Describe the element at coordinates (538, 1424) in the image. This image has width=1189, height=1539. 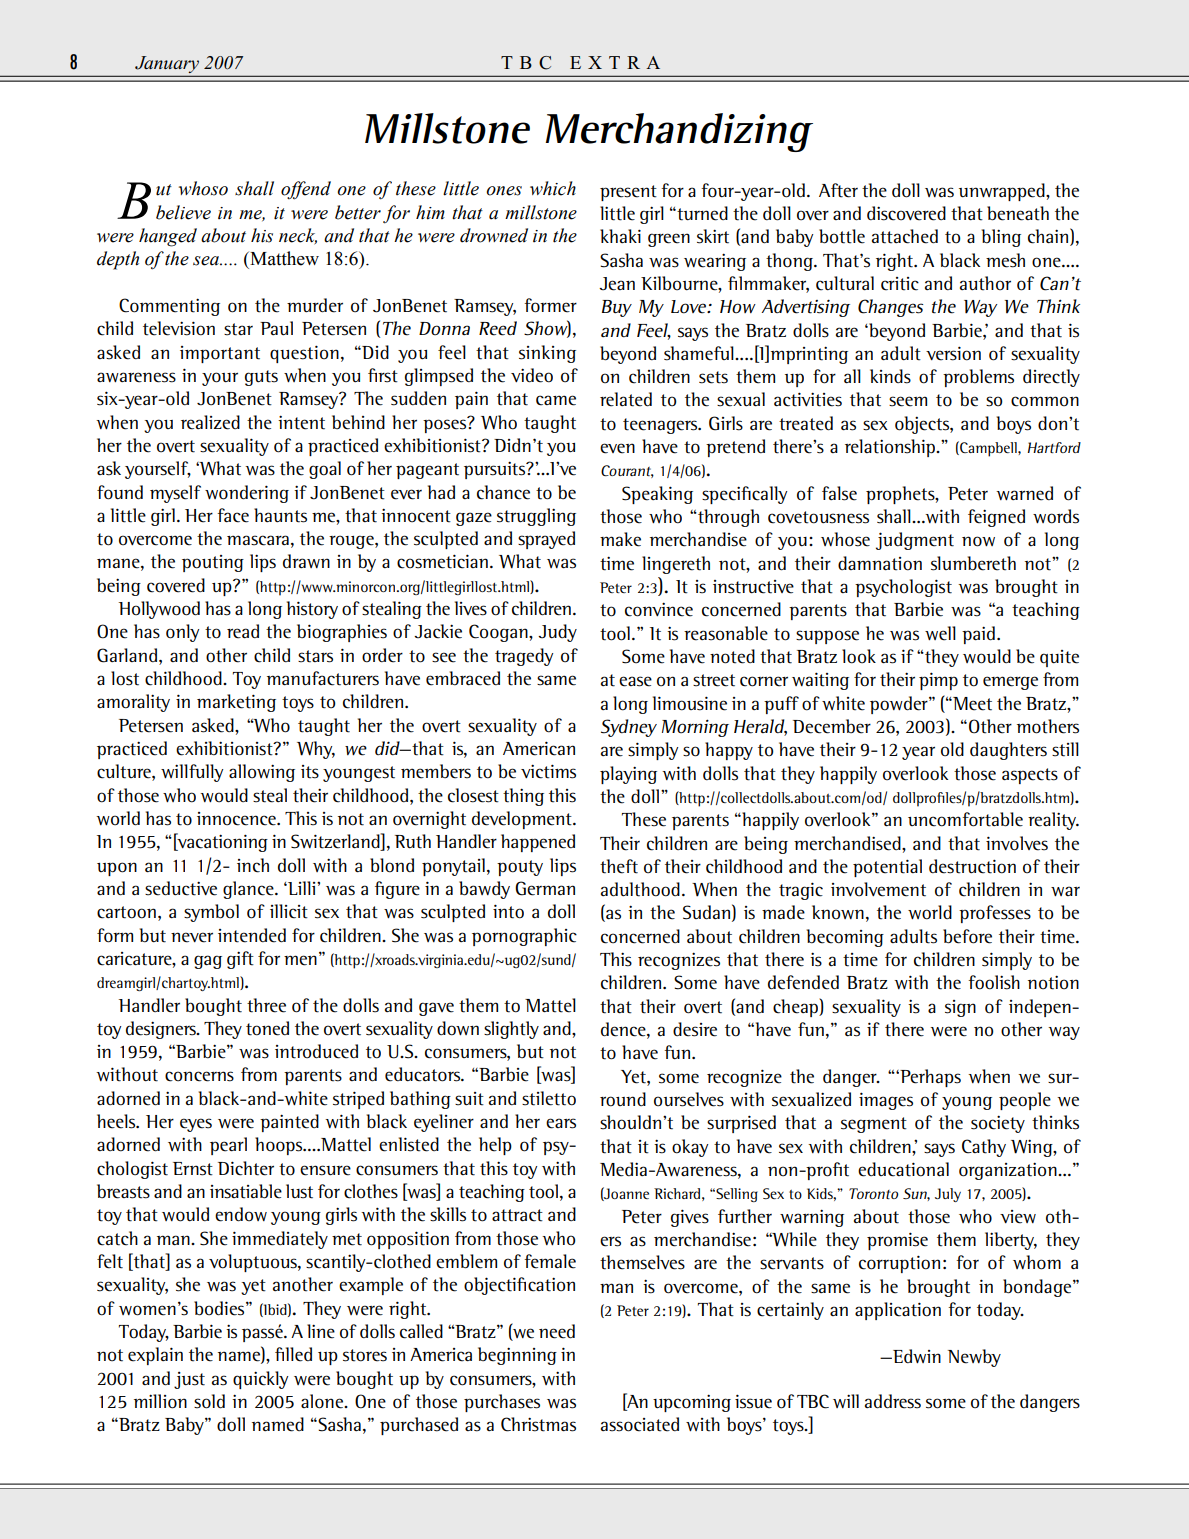
I see `Christmas` at that location.
